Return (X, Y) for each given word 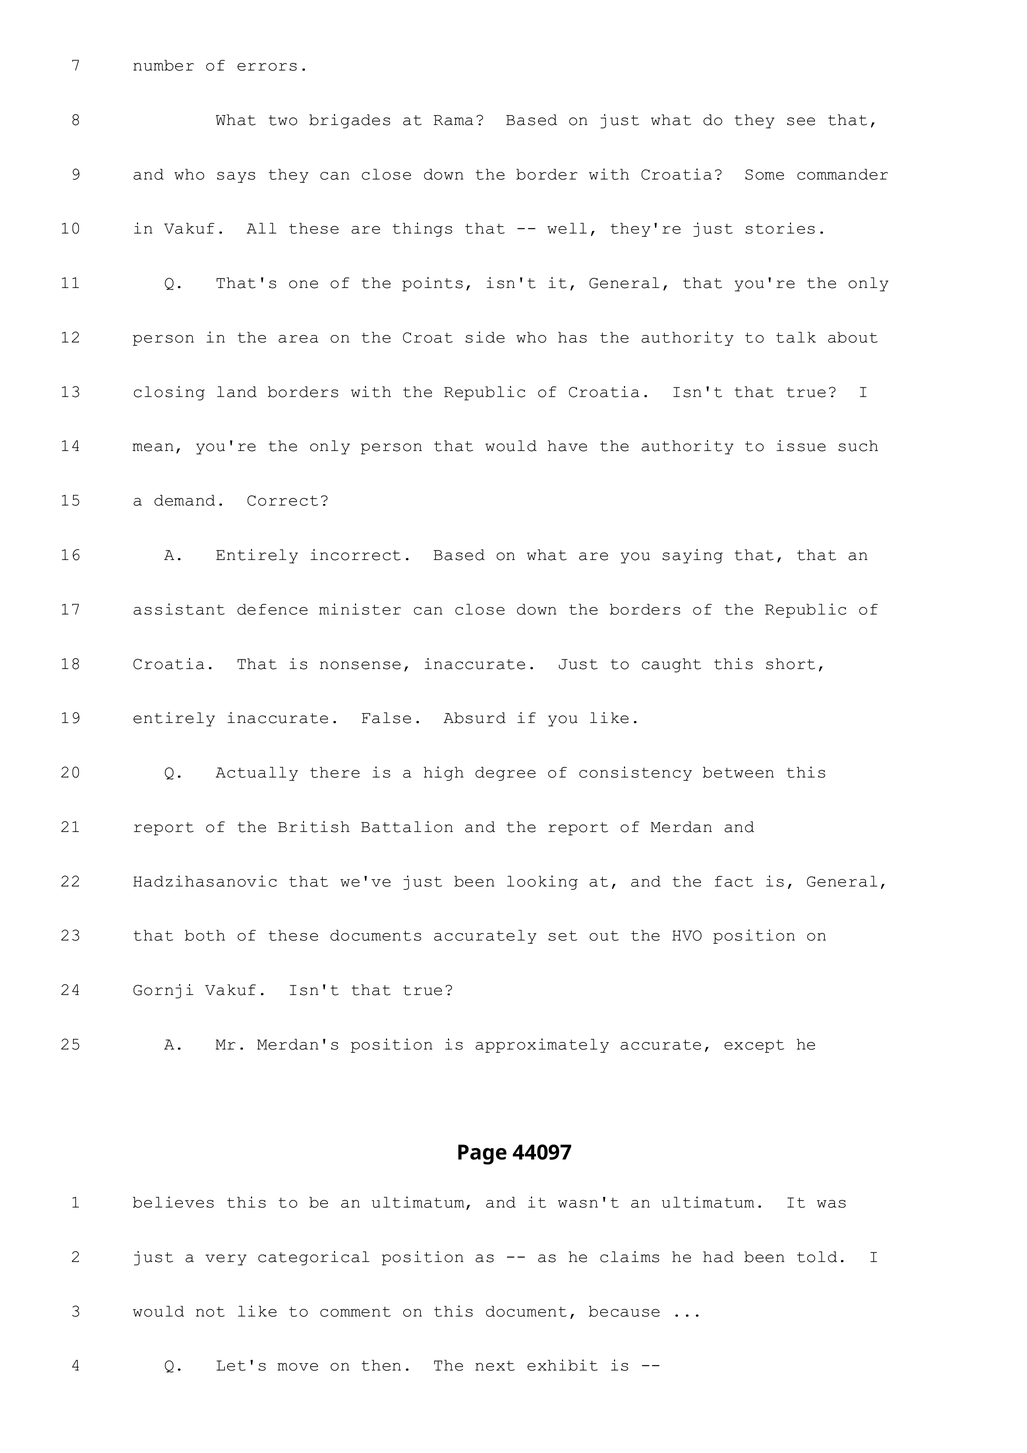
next (495, 1366)
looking (542, 882)
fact (734, 881)
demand (184, 500)
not (210, 1312)
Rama (453, 120)
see (801, 121)
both (205, 935)
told (817, 1257)
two (283, 120)
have (567, 446)
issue (801, 446)
